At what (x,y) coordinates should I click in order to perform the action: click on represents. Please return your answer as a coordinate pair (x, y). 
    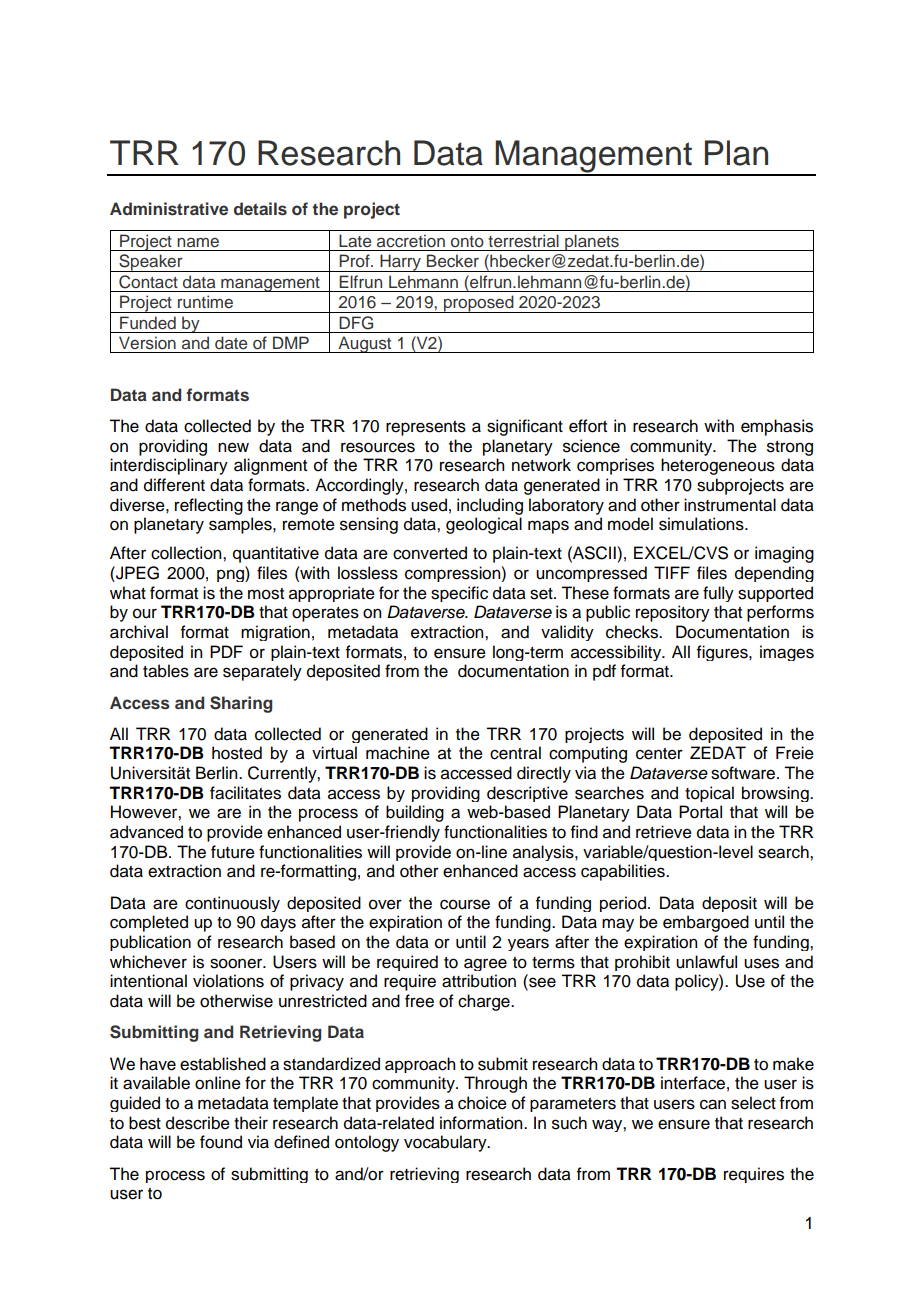
    Looking at the image, I should click on (426, 428).
